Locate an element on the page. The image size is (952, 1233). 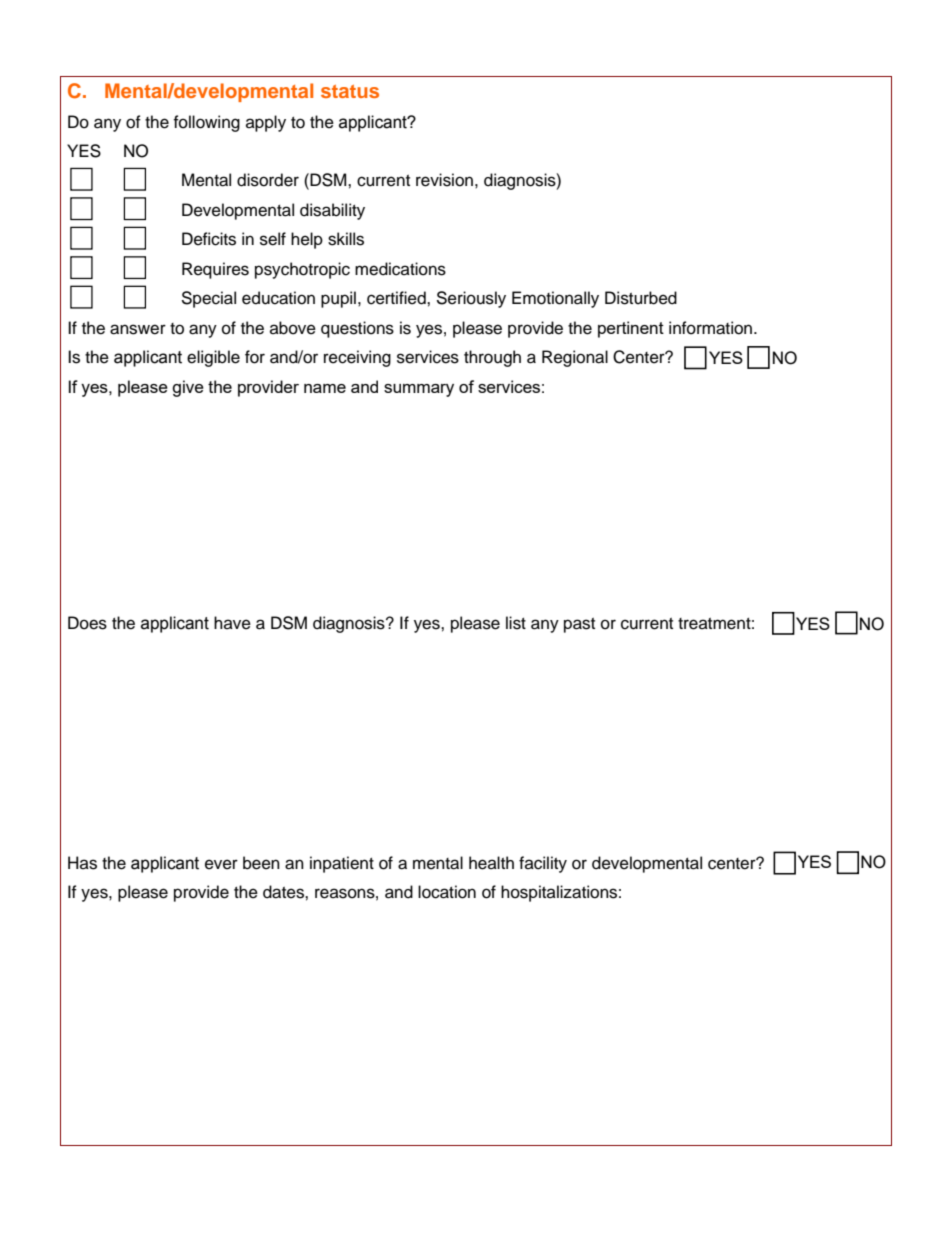
summary is located at coordinates (419, 390).
